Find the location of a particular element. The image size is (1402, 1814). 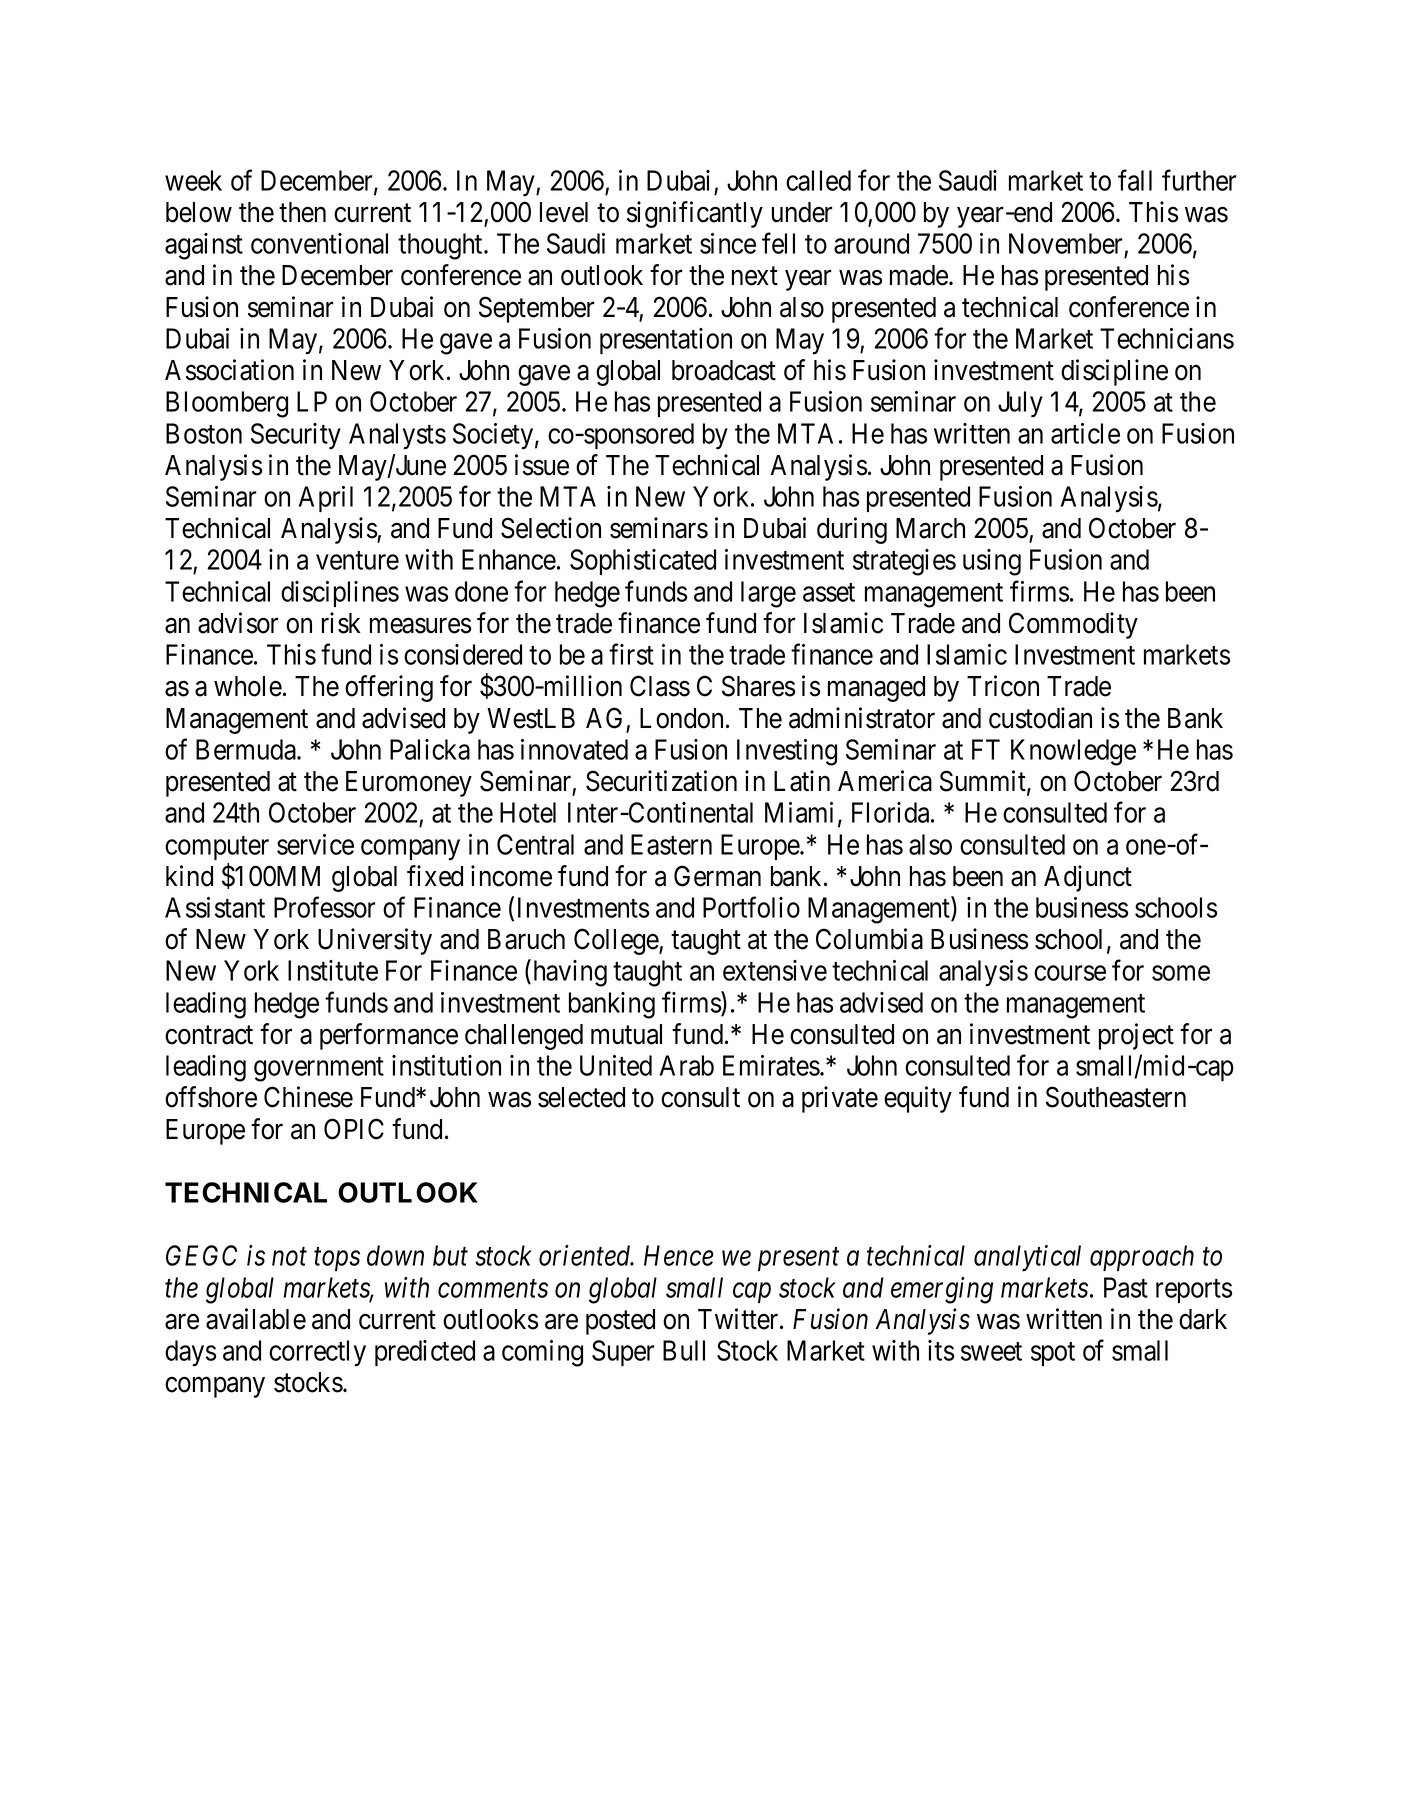

venture is located at coordinates (357, 561).
